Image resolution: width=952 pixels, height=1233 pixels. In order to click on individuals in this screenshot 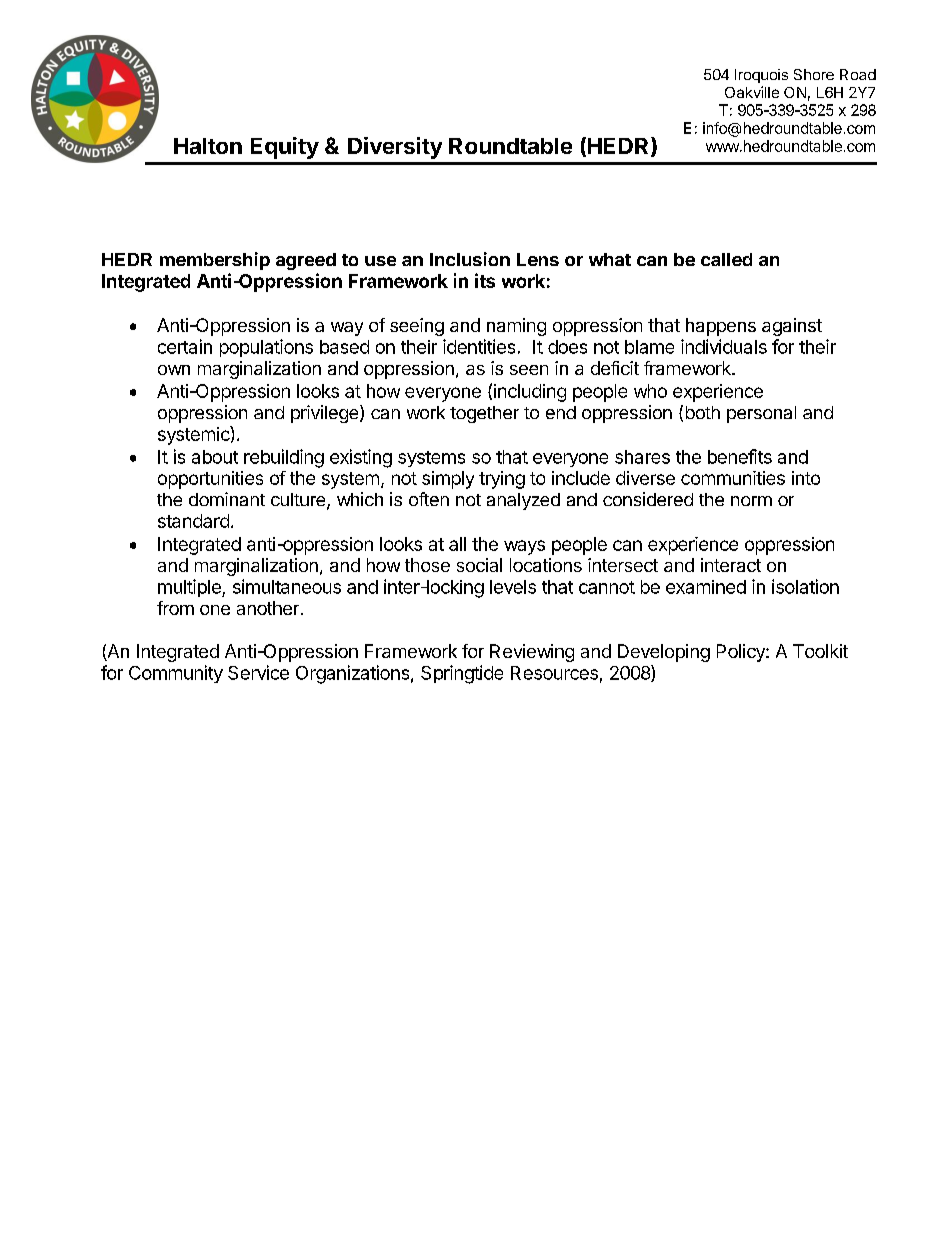, I will do `click(724, 346)`.
